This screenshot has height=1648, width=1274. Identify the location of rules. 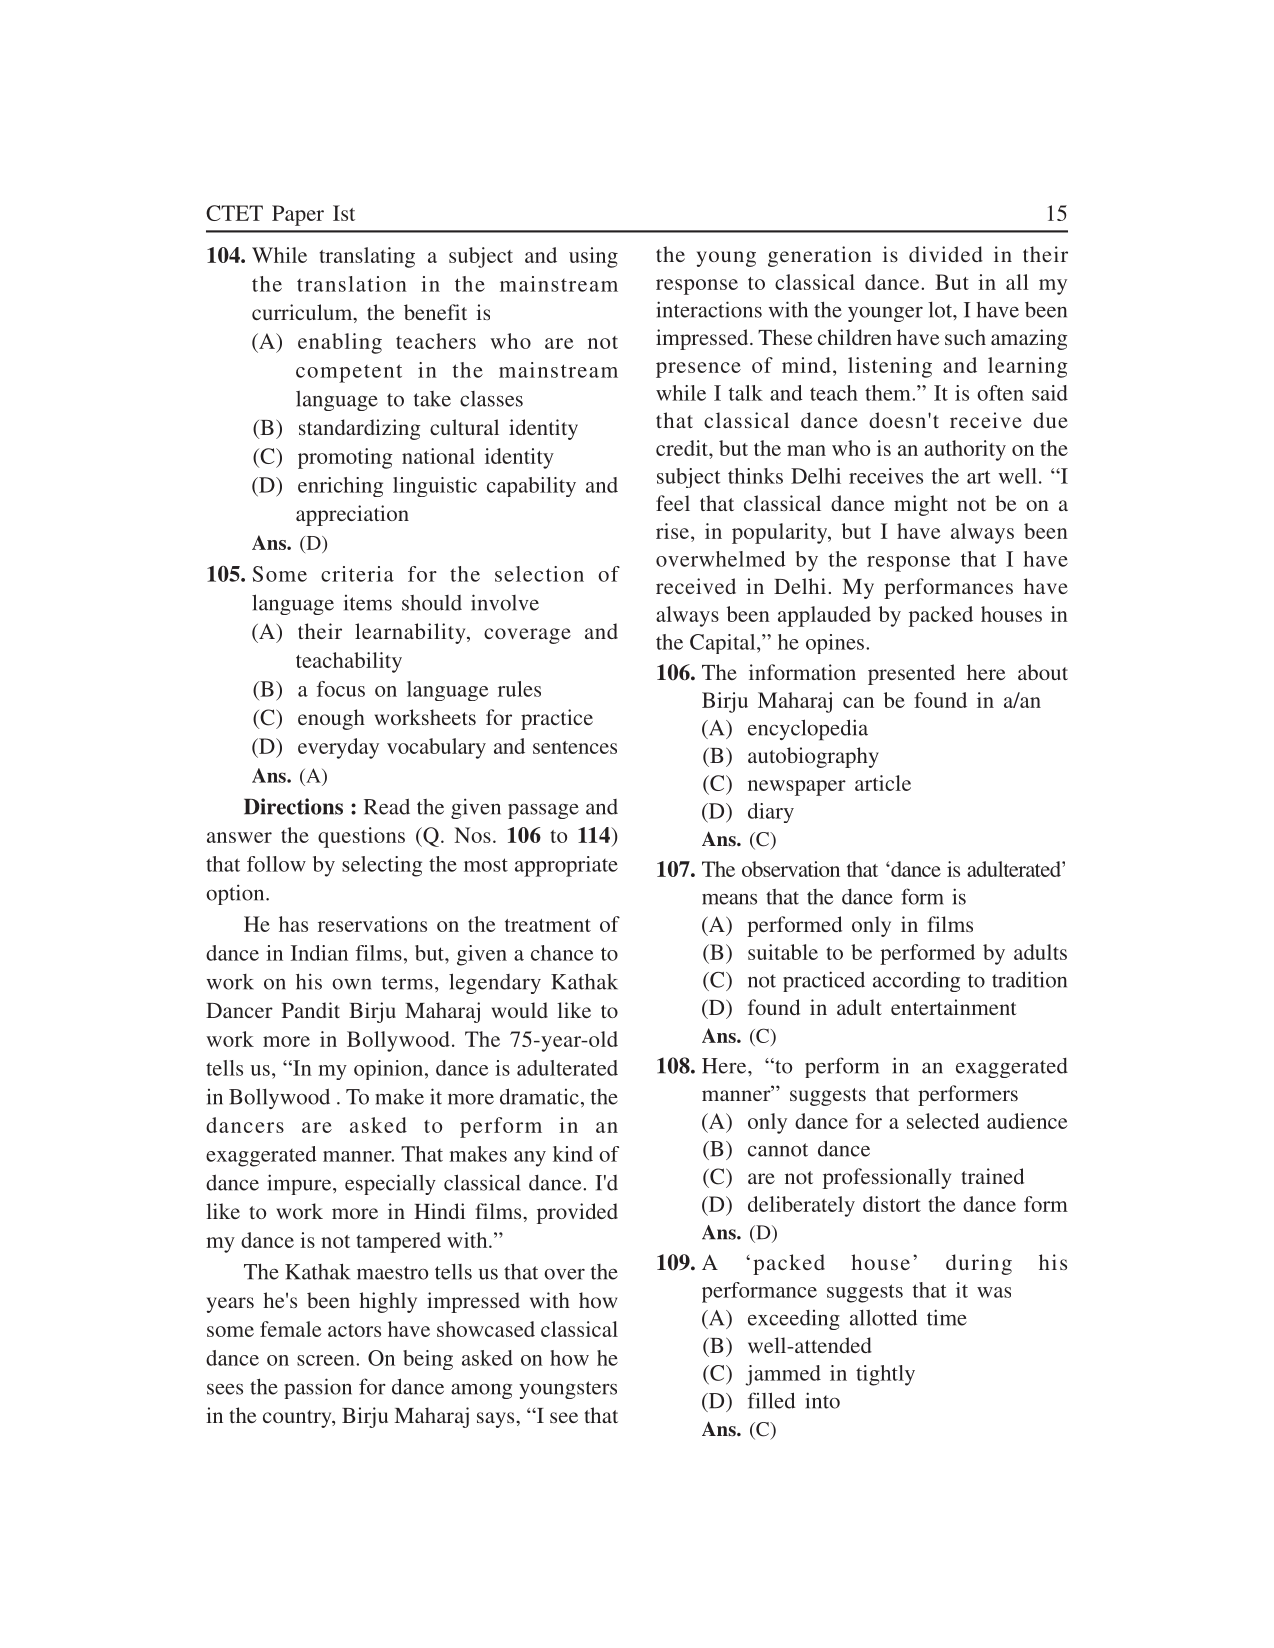
(519, 689).
